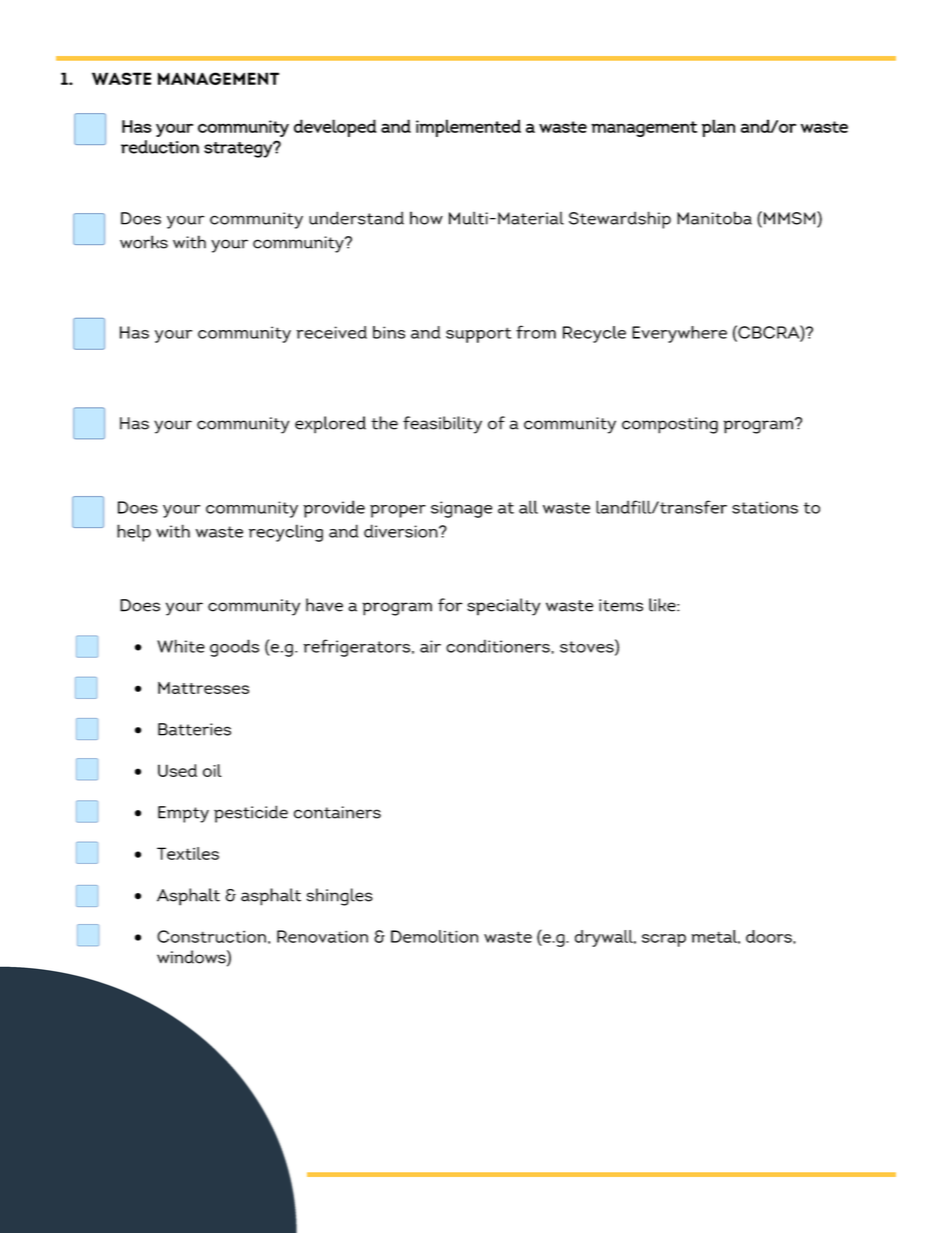 Image resolution: width=952 pixels, height=1233 pixels. Describe the element at coordinates (664, 940) in the document. I see `scrap` at that location.
